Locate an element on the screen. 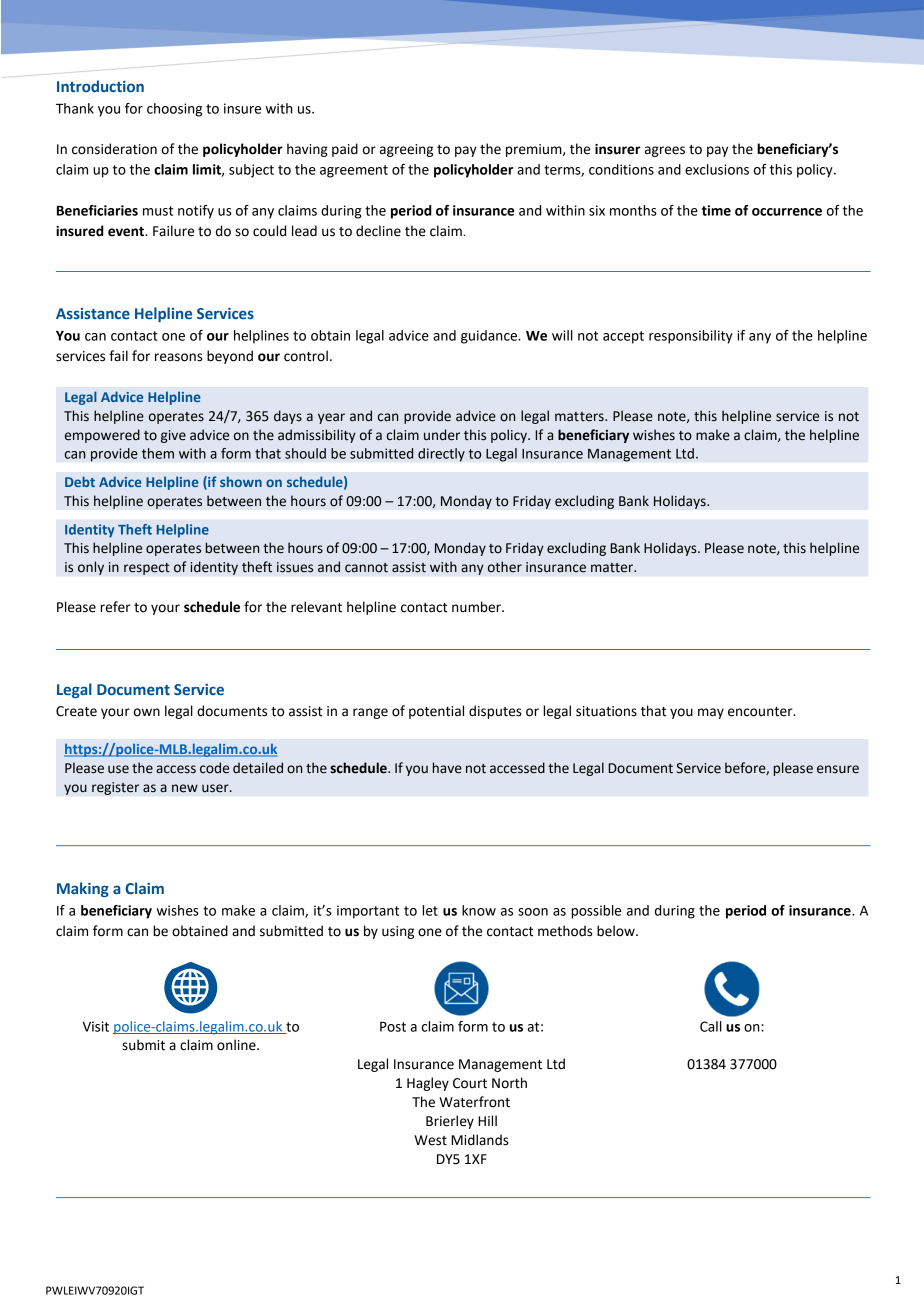  choosing is located at coordinates (174, 110).
